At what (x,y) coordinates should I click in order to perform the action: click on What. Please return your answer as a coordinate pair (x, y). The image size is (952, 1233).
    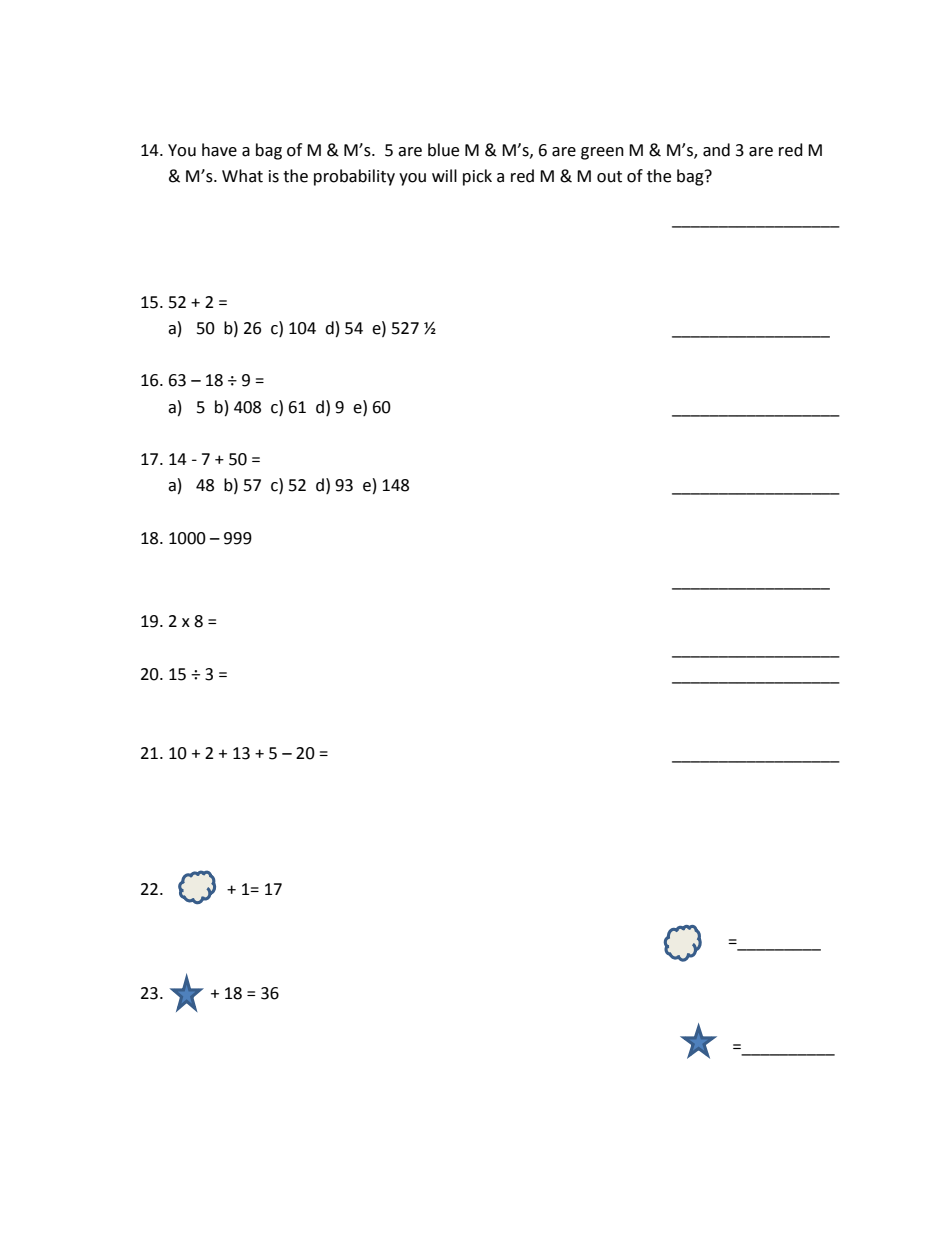
    Looking at the image, I should click on (242, 176).
